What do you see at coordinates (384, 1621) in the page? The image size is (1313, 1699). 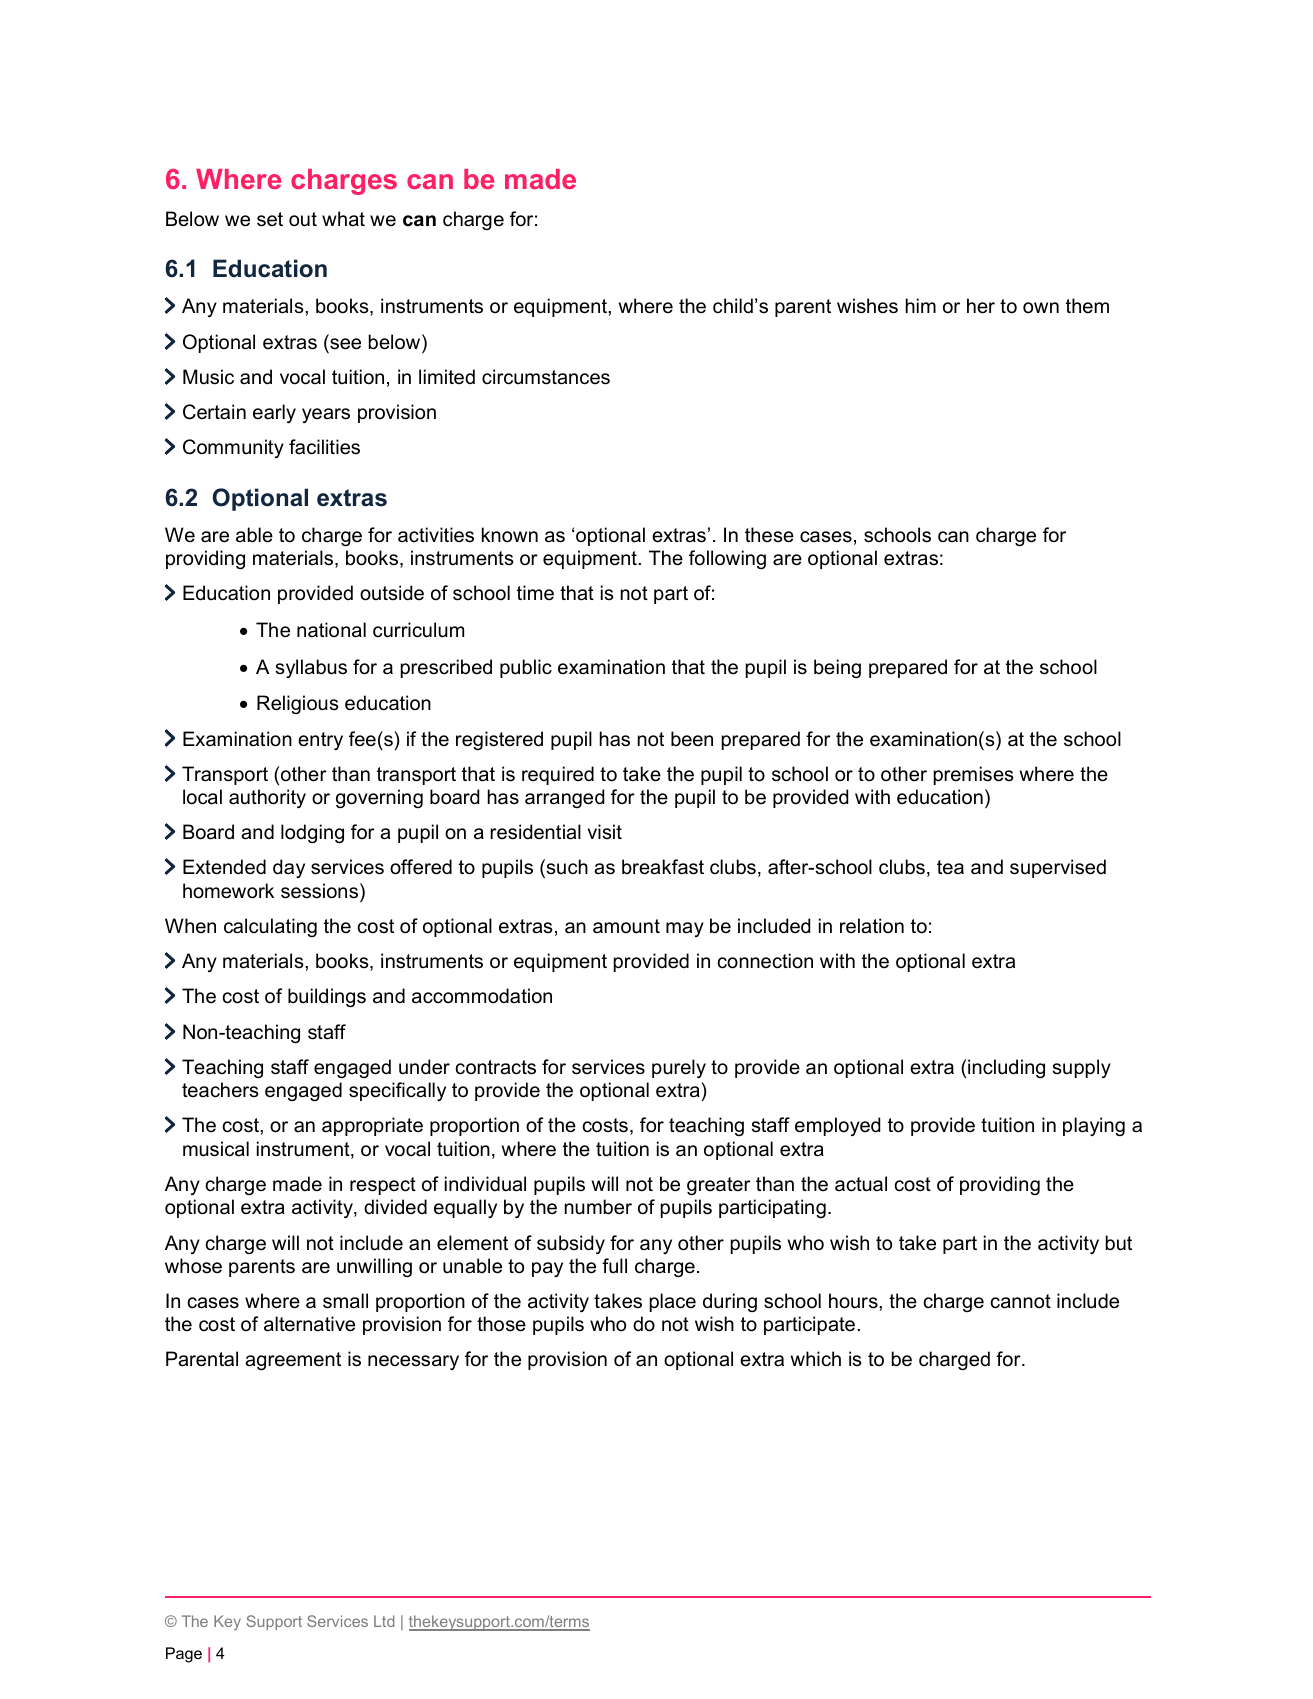 I see `Ltd` at bounding box center [384, 1621].
